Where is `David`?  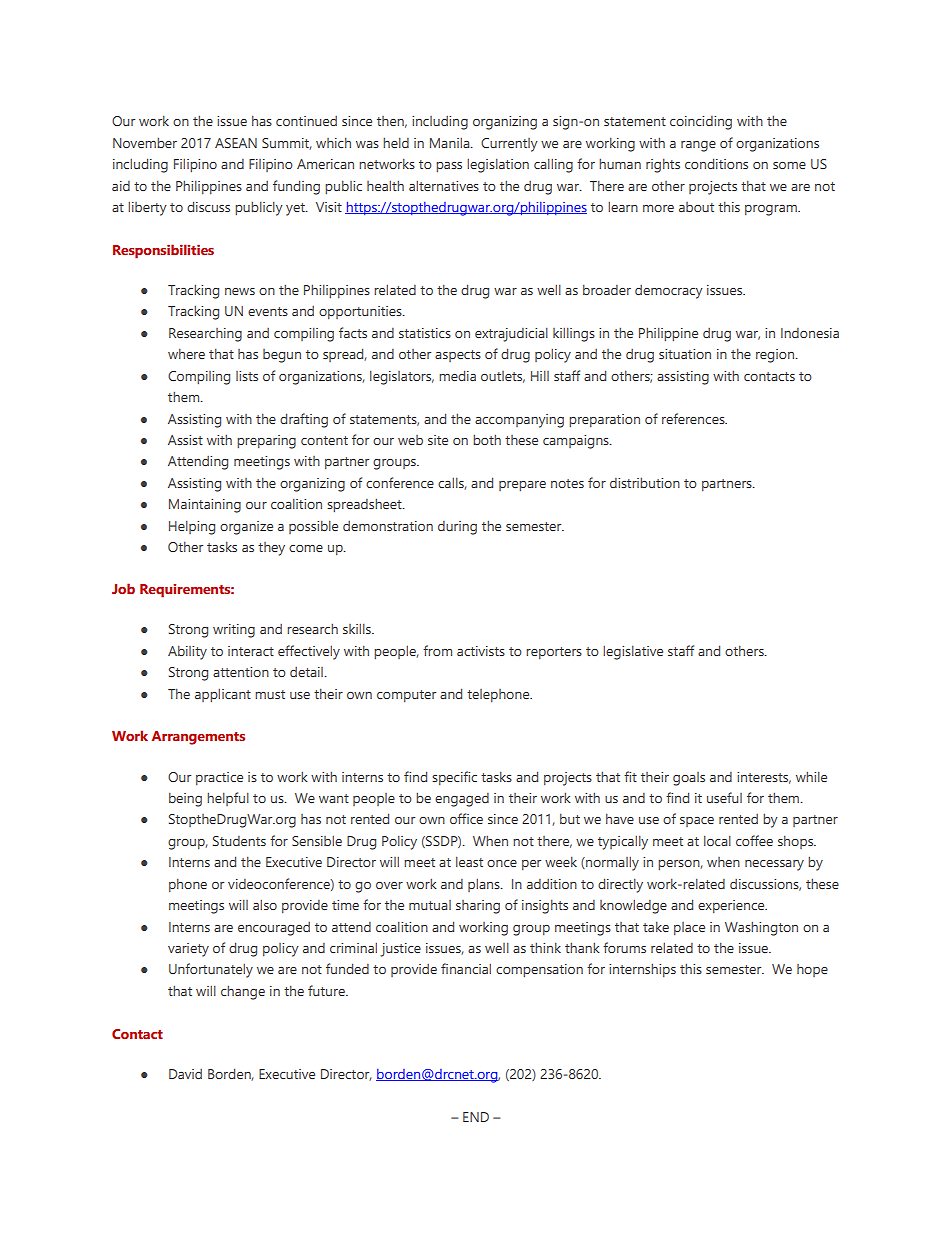 David is located at coordinates (185, 1074).
